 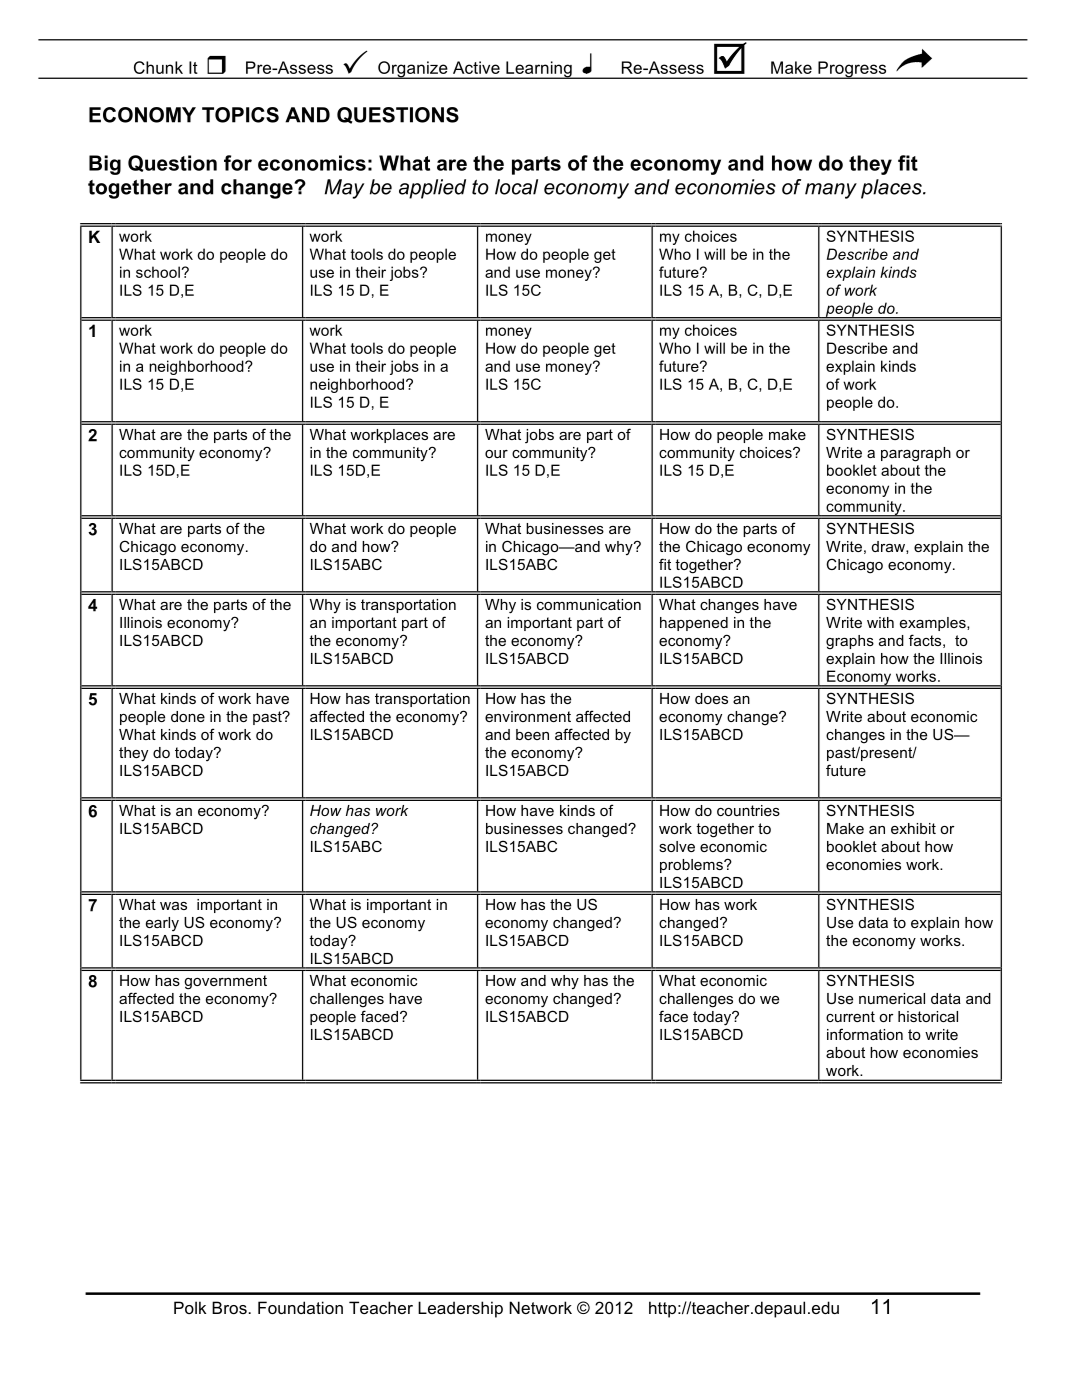 I want to click on environment, so click(x=528, y=716).
